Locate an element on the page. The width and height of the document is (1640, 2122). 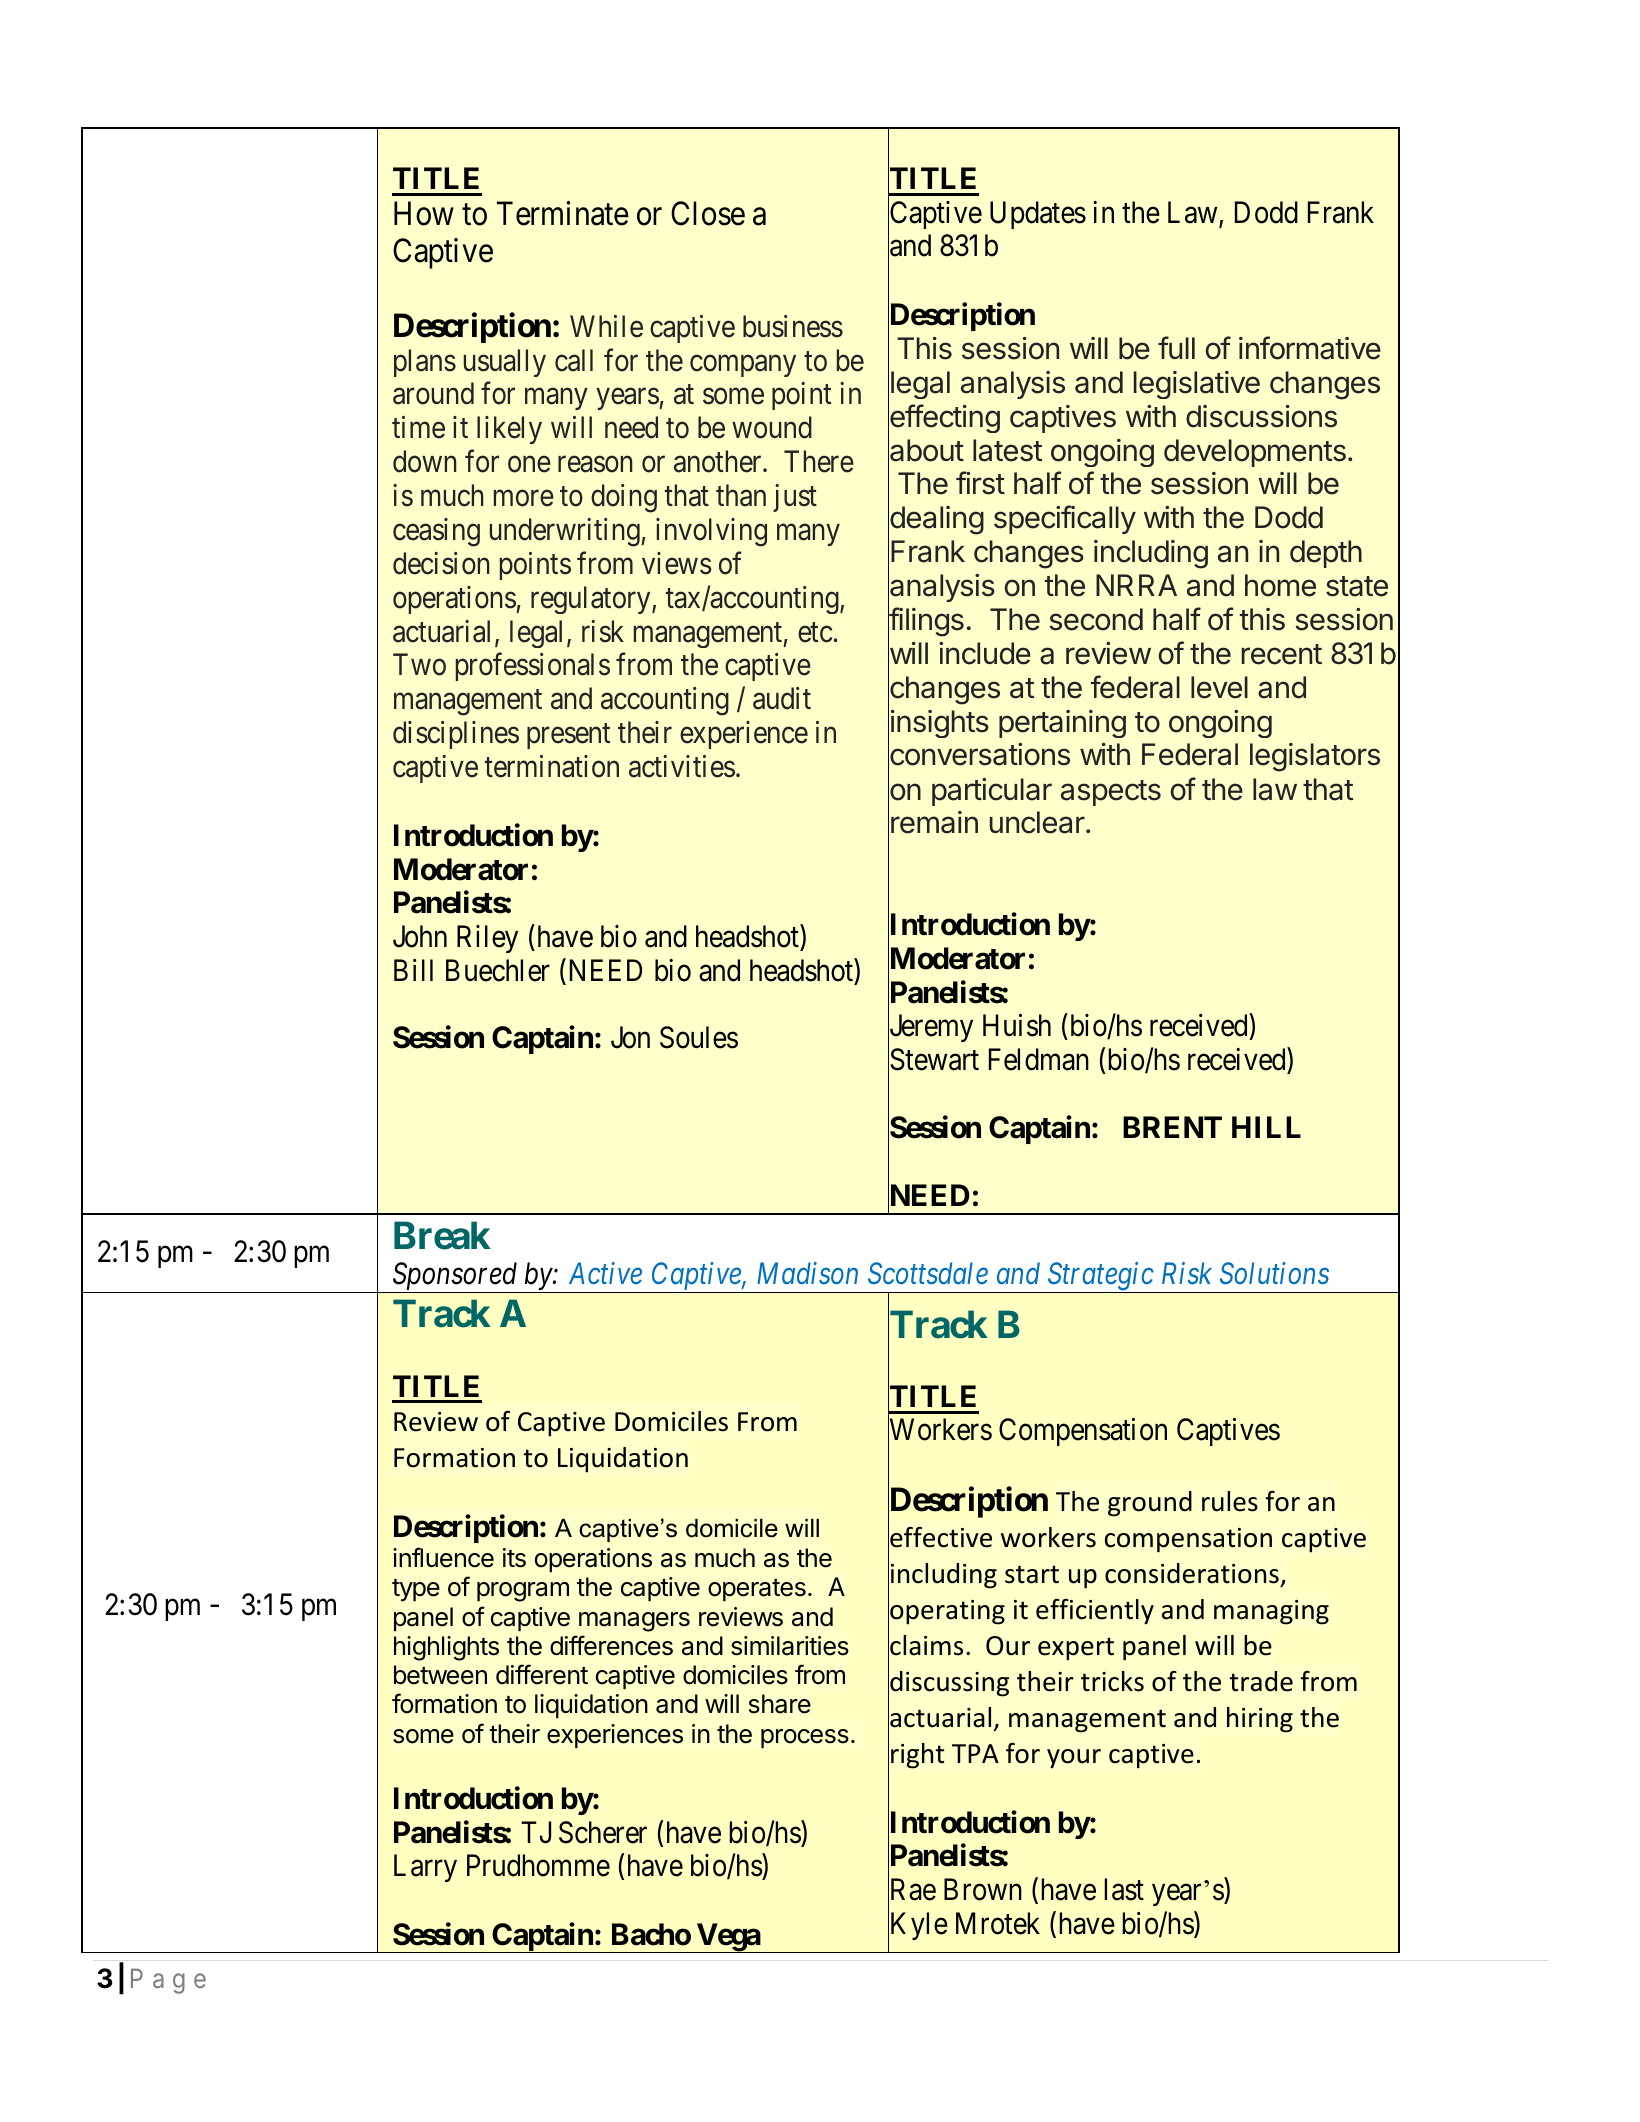
Terminate is located at coordinates (563, 213).
